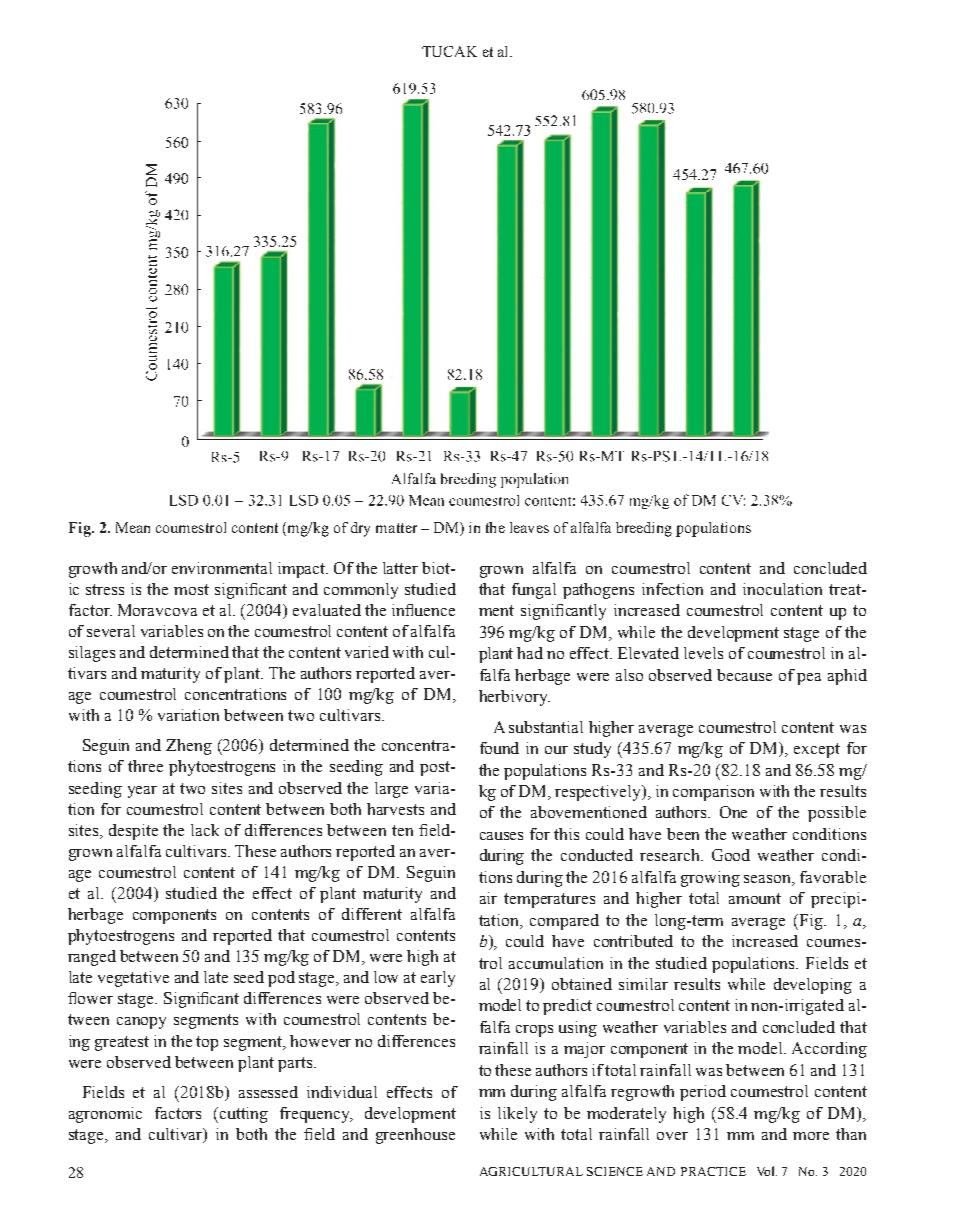 This screenshot has height=1232, width=958. I want to click on several, so click(111, 631).
